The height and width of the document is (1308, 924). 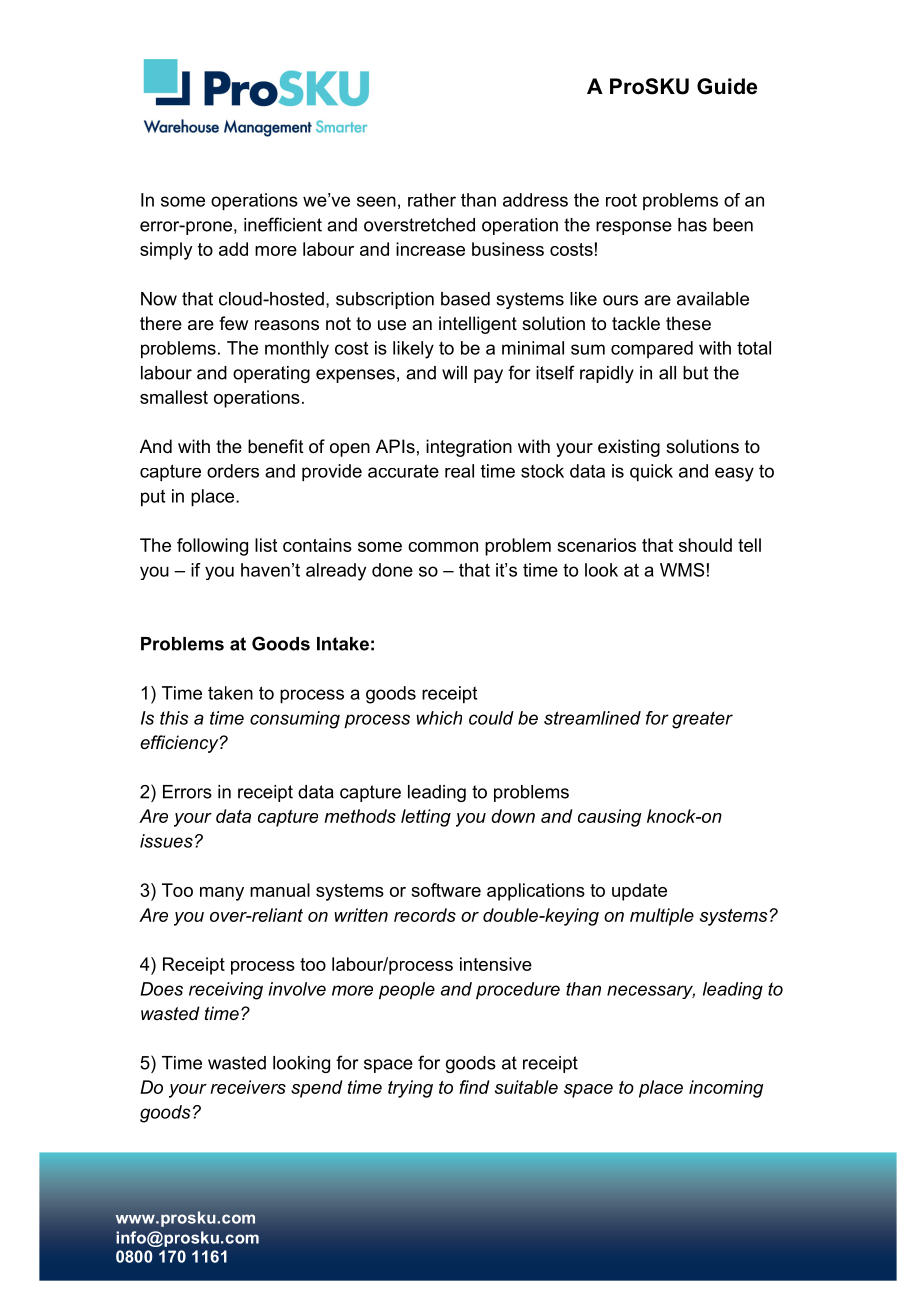 I want to click on Guide, so click(x=727, y=86).
